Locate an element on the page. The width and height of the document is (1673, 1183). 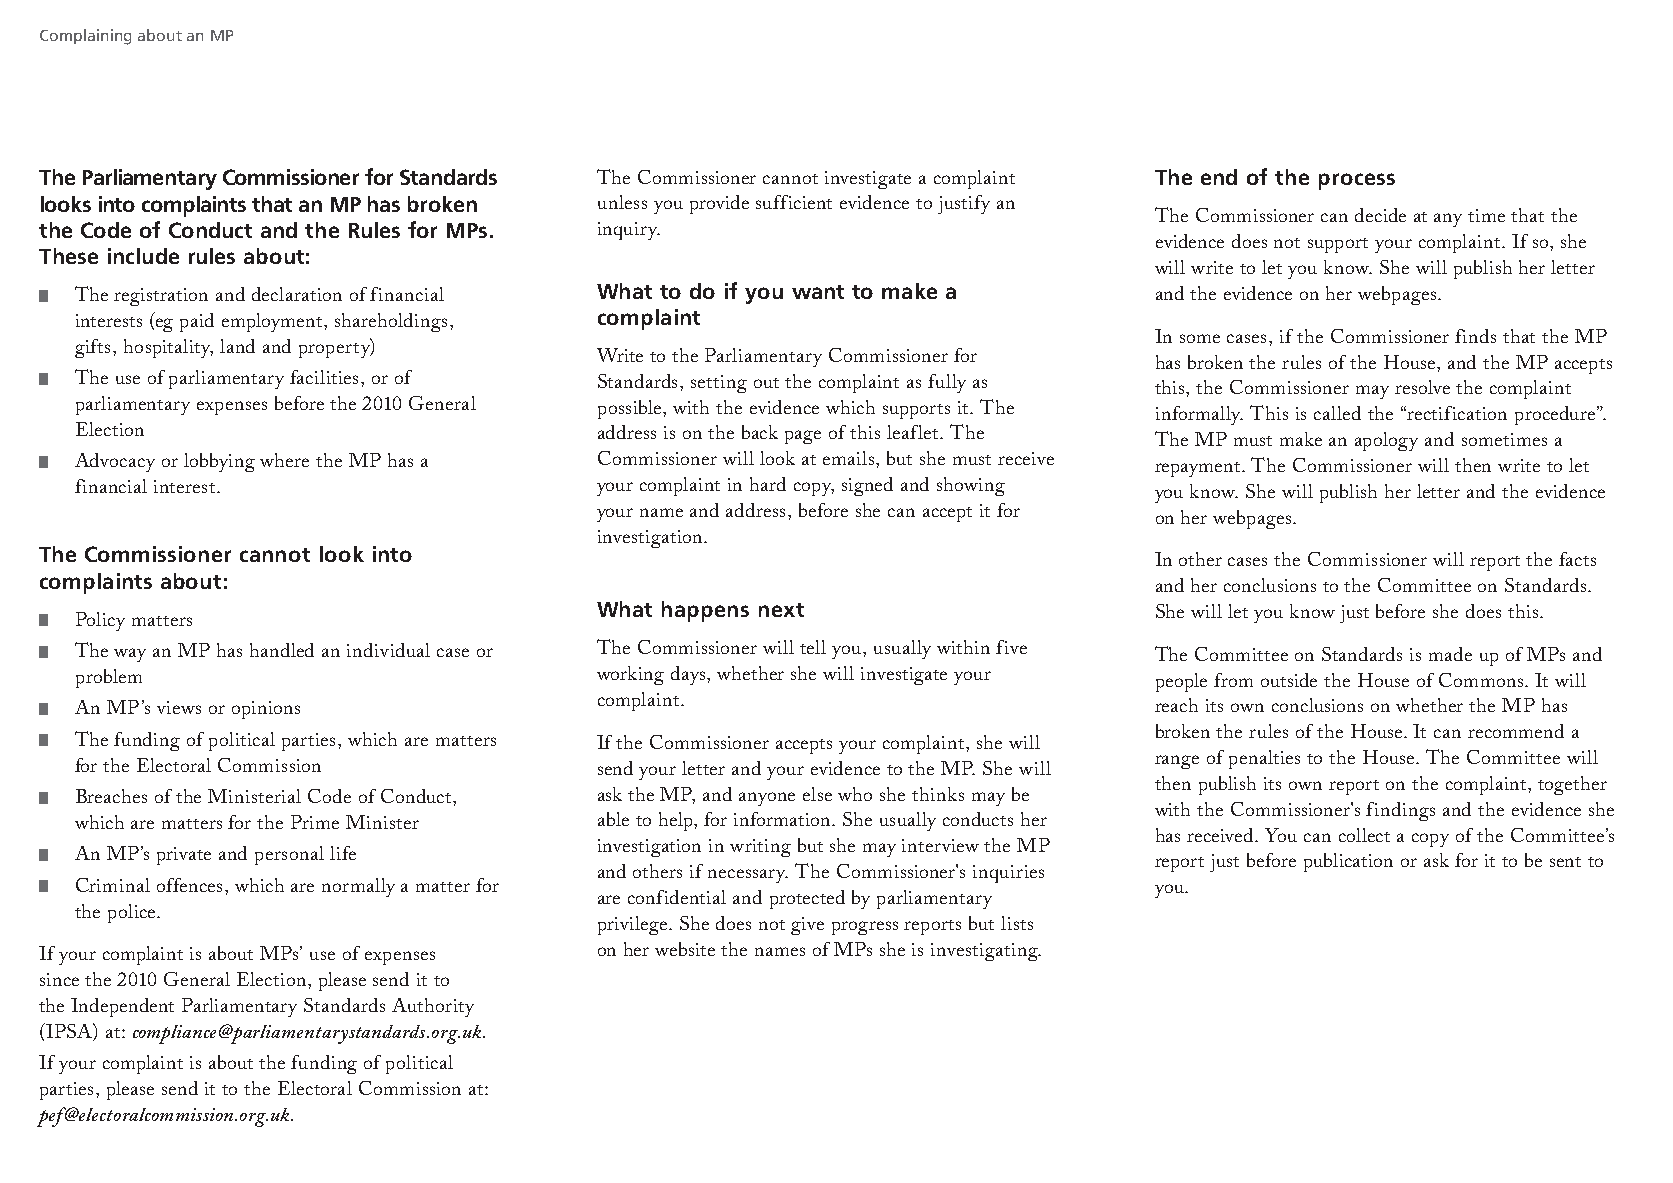
Complaining is located at coordinates (85, 37).
